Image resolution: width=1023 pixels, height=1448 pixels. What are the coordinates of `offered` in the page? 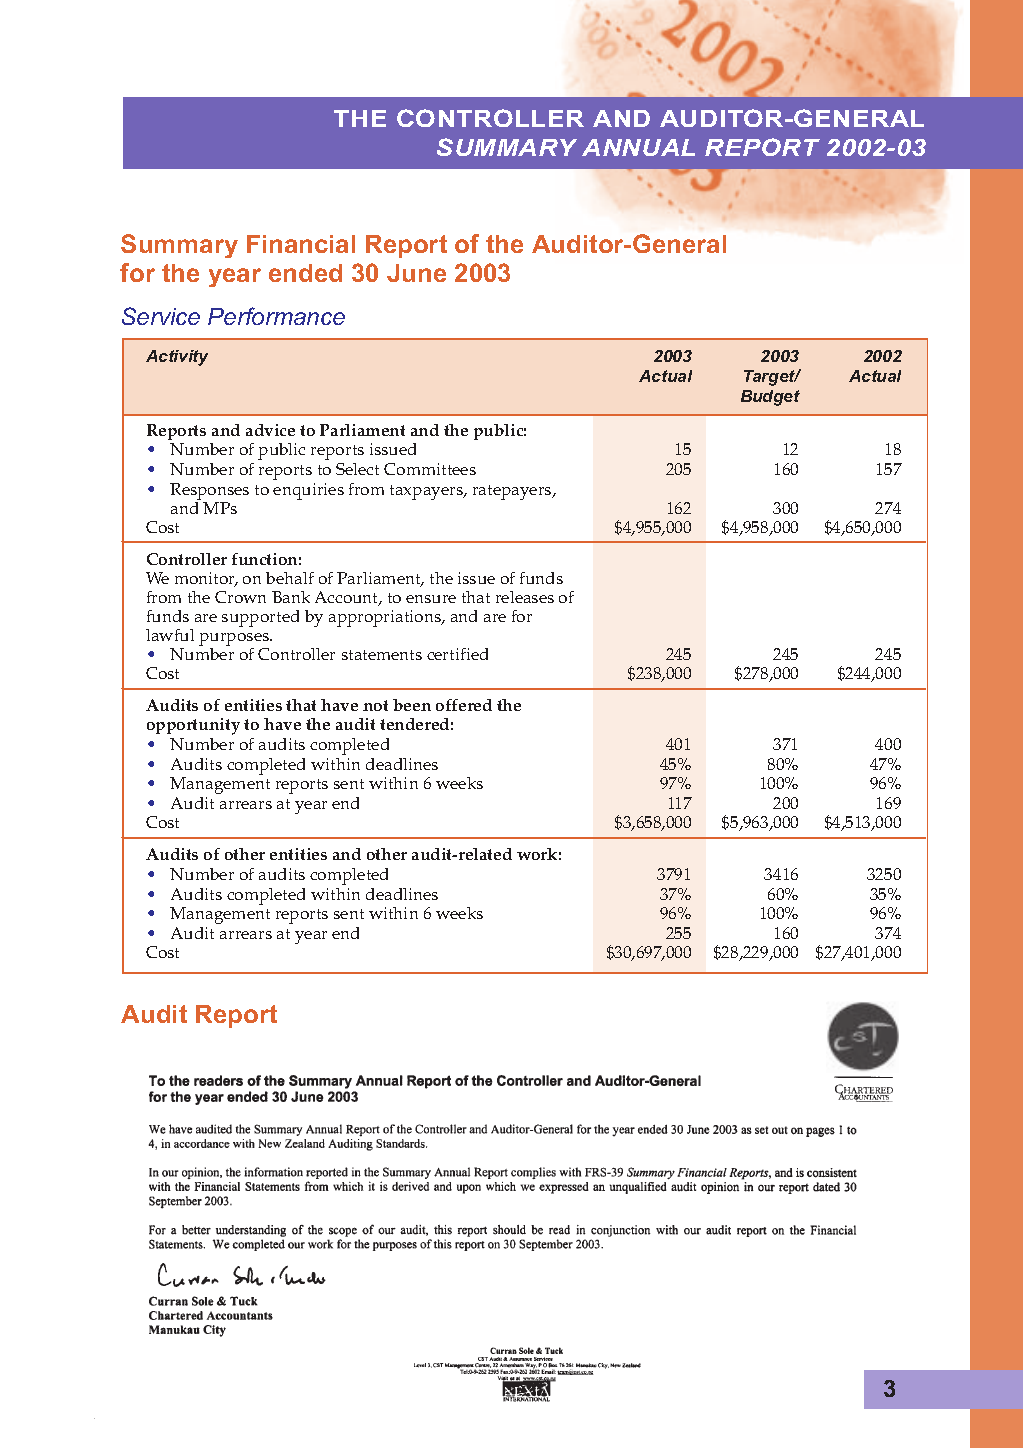 It's located at (464, 705).
